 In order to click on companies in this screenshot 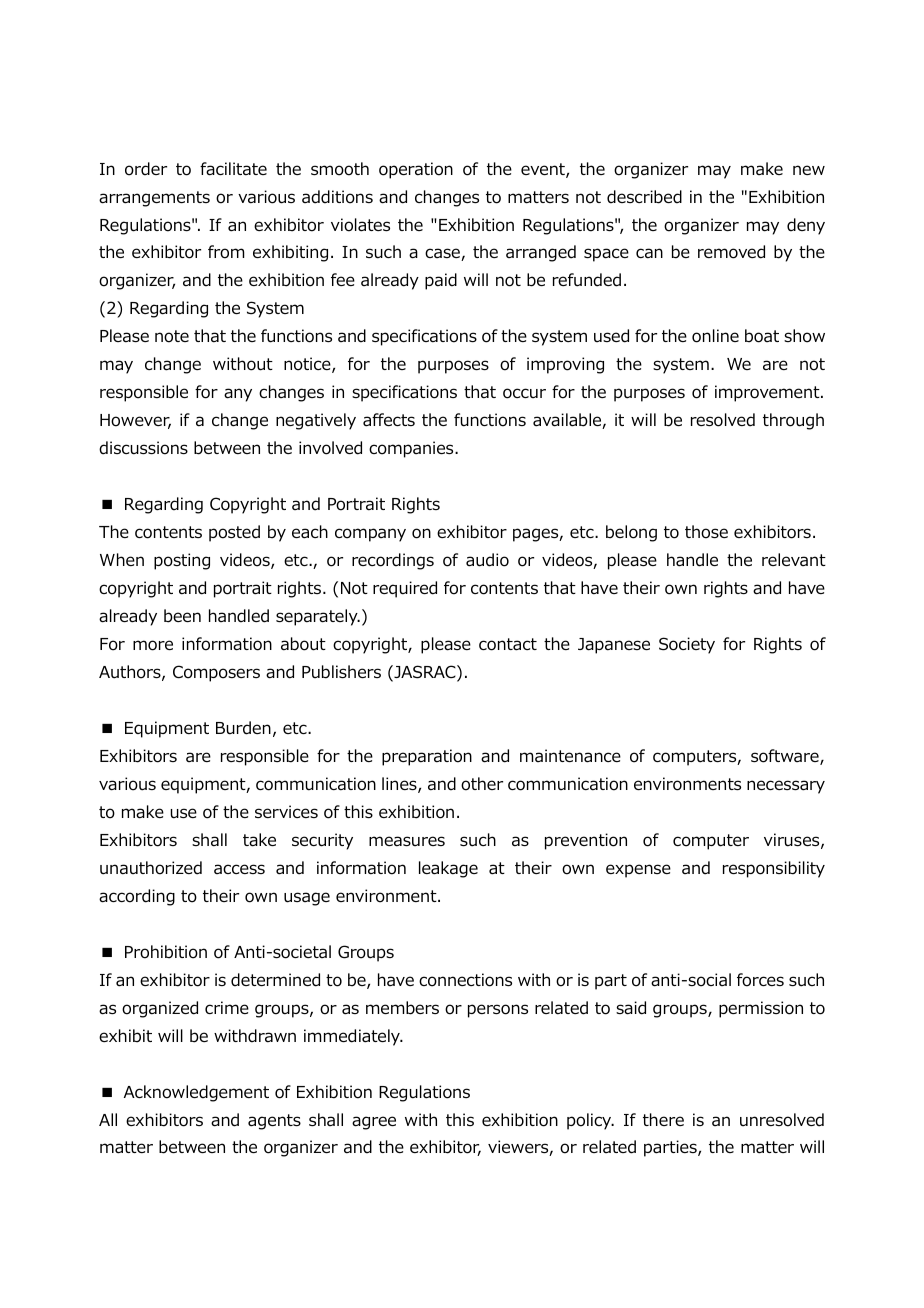, I will do `click(412, 449)`.
